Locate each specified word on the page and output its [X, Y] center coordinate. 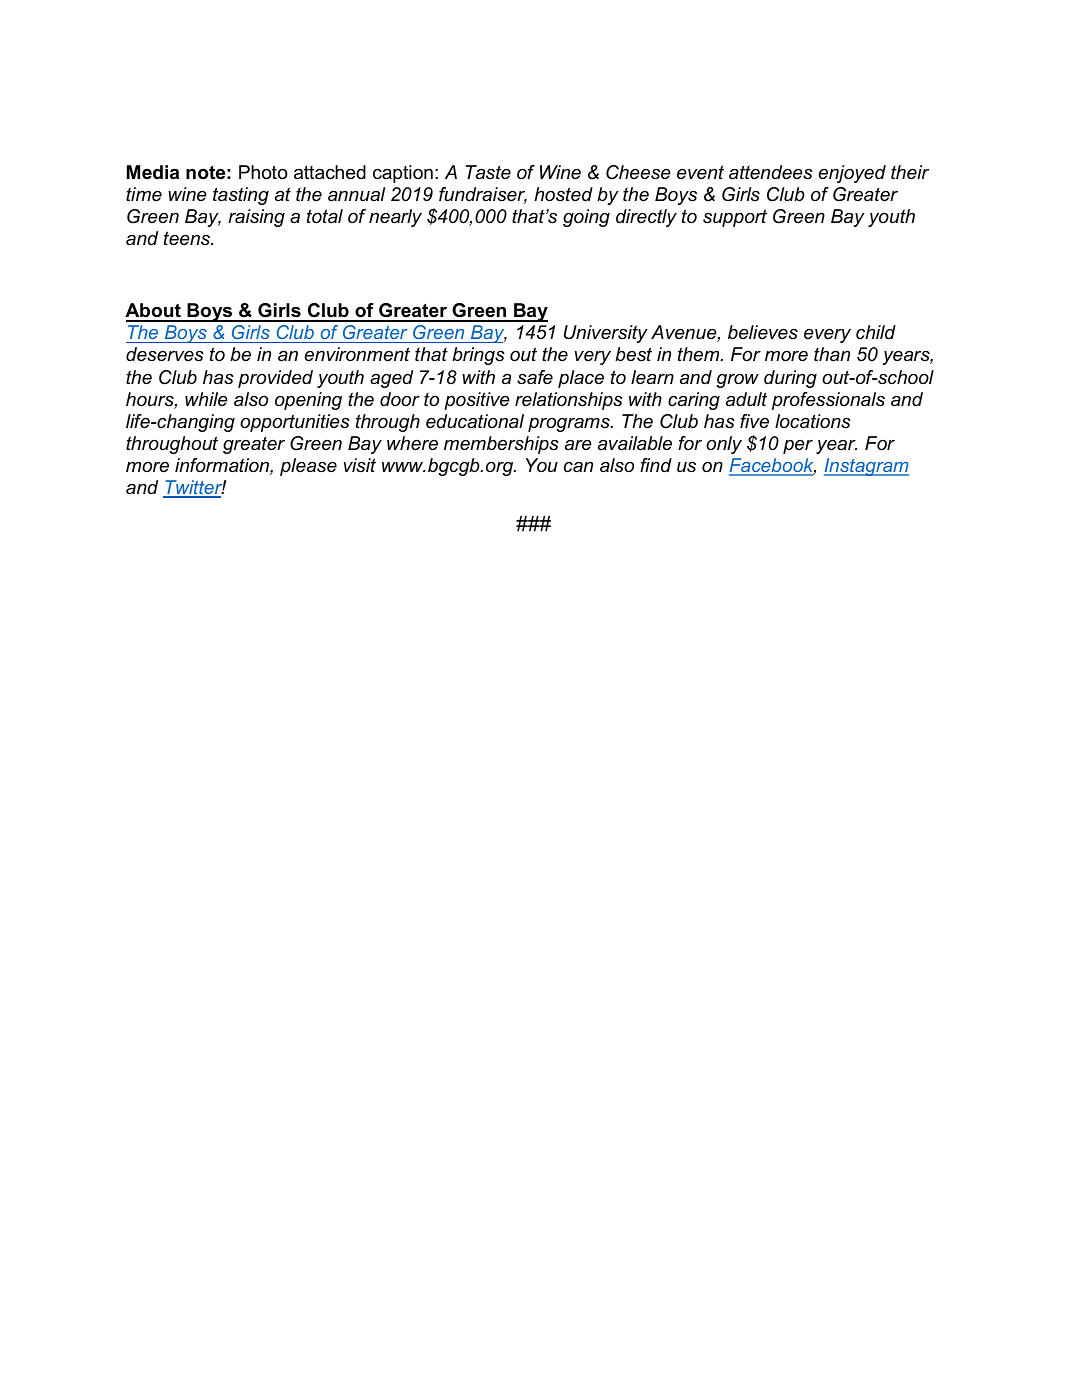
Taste [488, 172]
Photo [263, 172]
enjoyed [852, 174]
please [308, 467]
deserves [165, 354]
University [606, 334]
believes [763, 332]
